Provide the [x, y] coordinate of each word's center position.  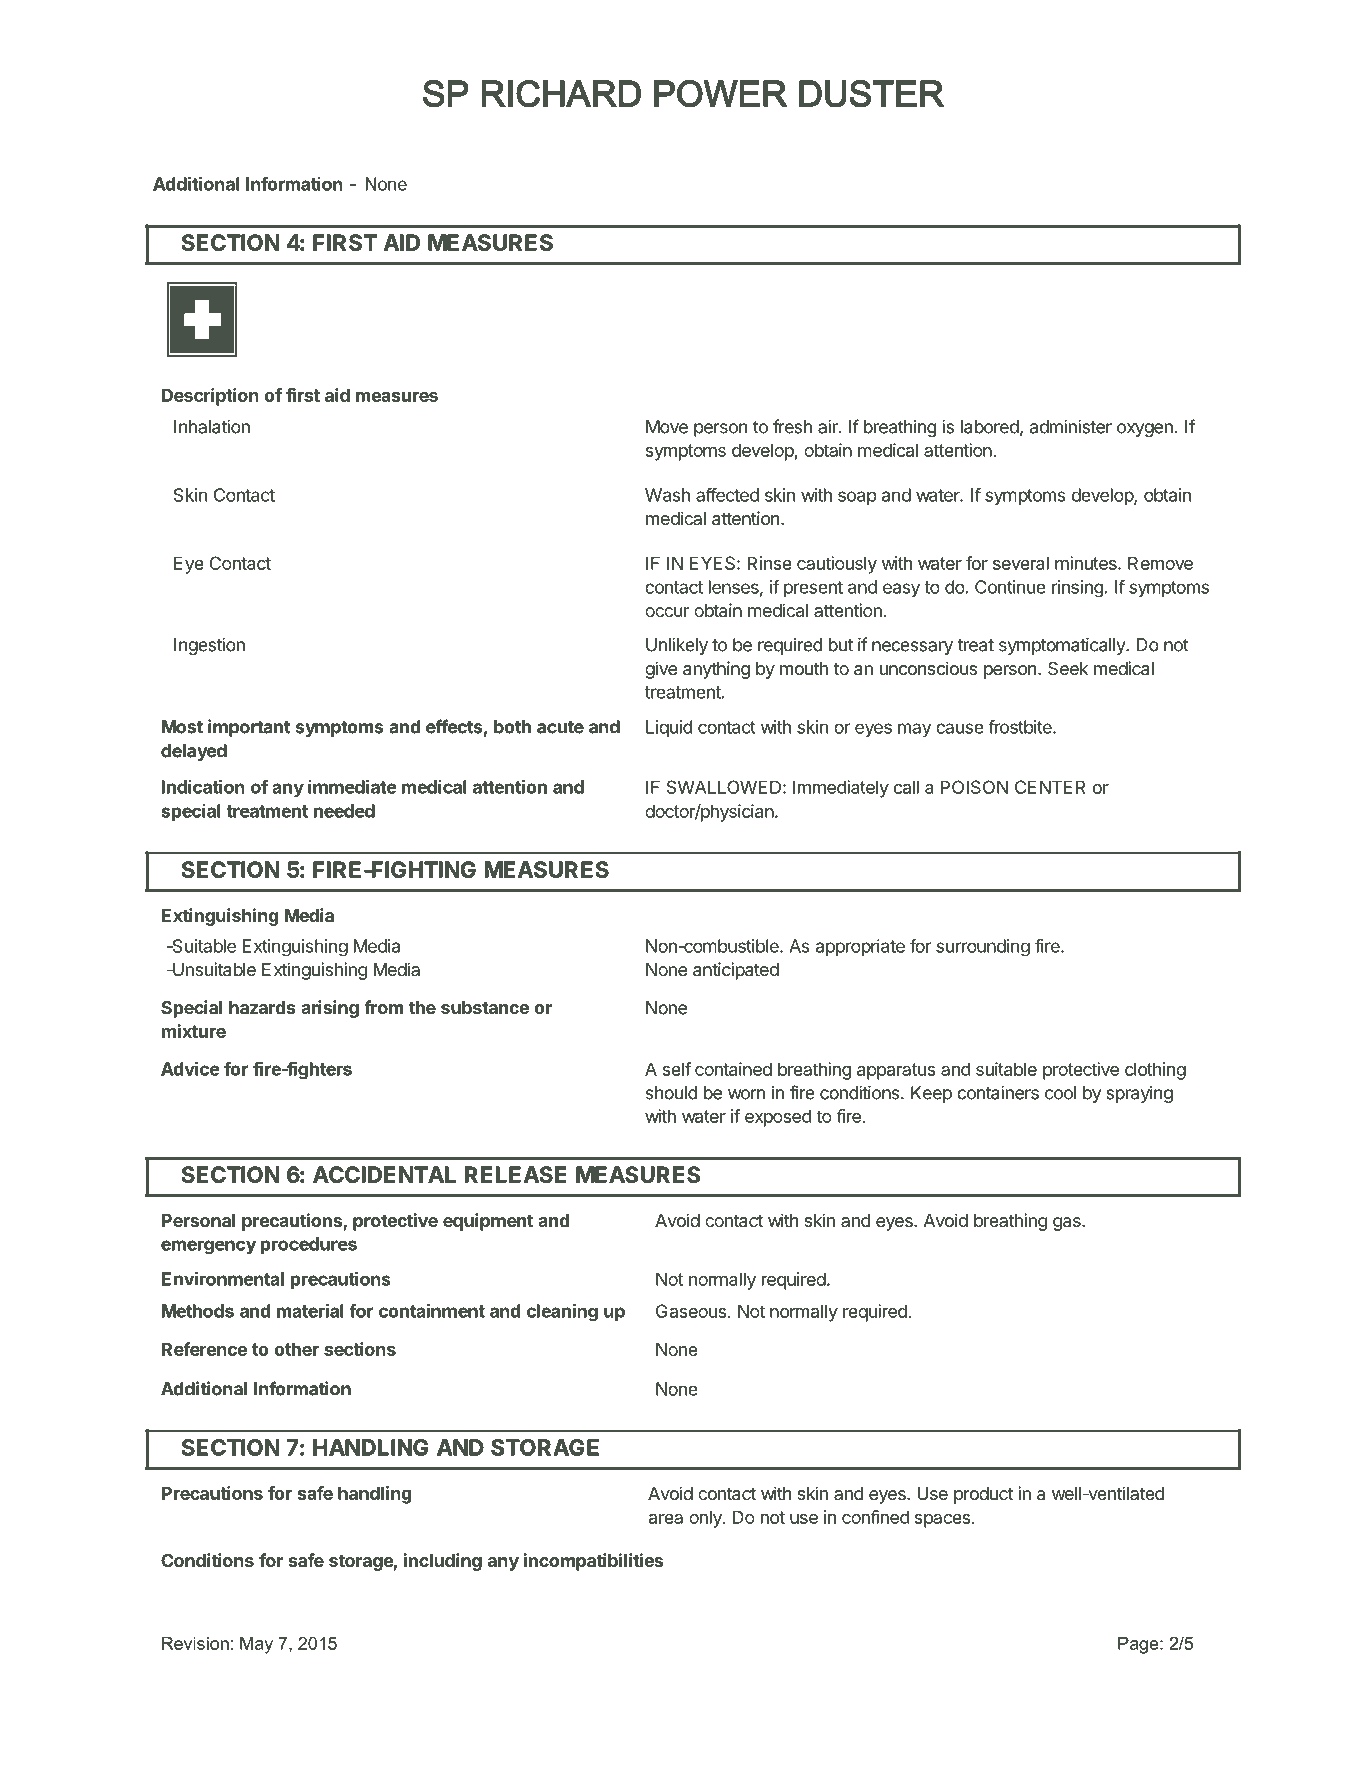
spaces [942, 1521]
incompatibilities [593, 1562]
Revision [195, 1643]
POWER [721, 94]
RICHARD [561, 94]
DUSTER [871, 94]
